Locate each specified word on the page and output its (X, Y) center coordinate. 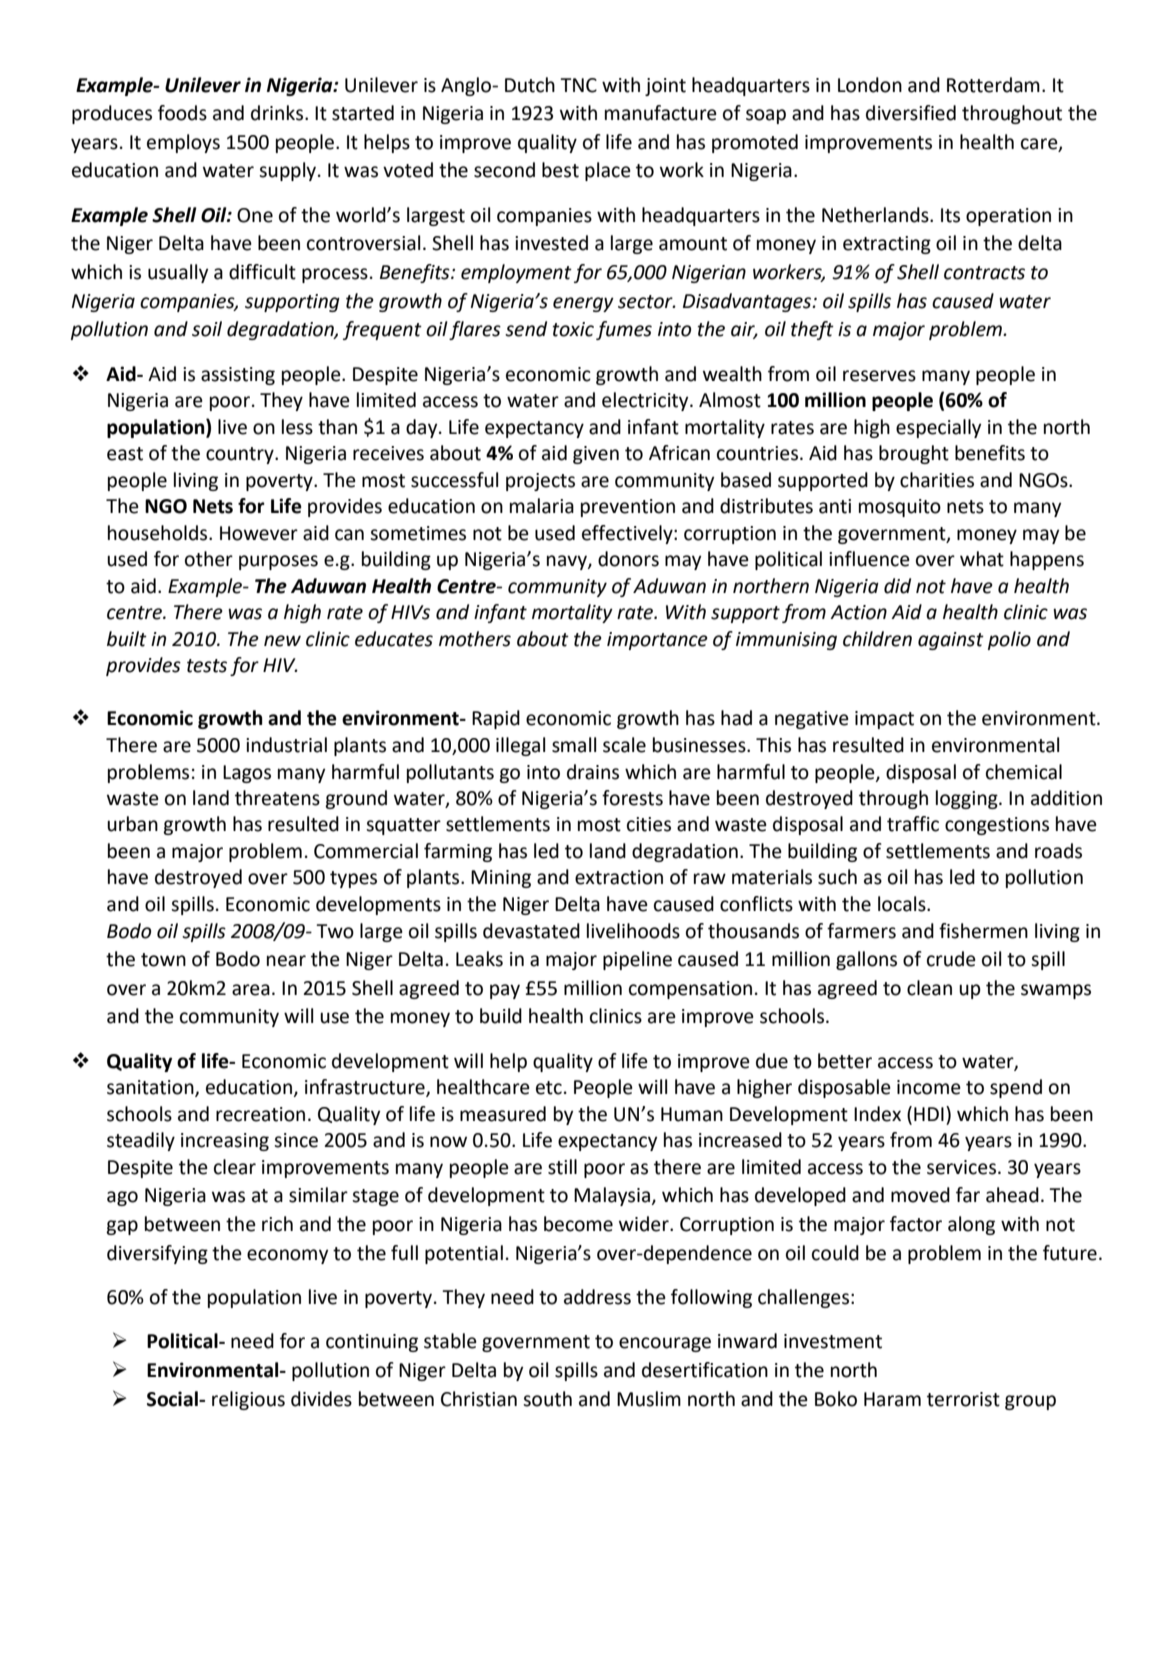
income (929, 1087)
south (547, 1399)
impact (884, 720)
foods (182, 113)
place (608, 171)
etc (549, 1088)
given (596, 455)
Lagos (247, 774)
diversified (911, 113)
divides (321, 1399)
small (574, 745)
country (241, 455)
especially (938, 428)
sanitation (151, 1088)
